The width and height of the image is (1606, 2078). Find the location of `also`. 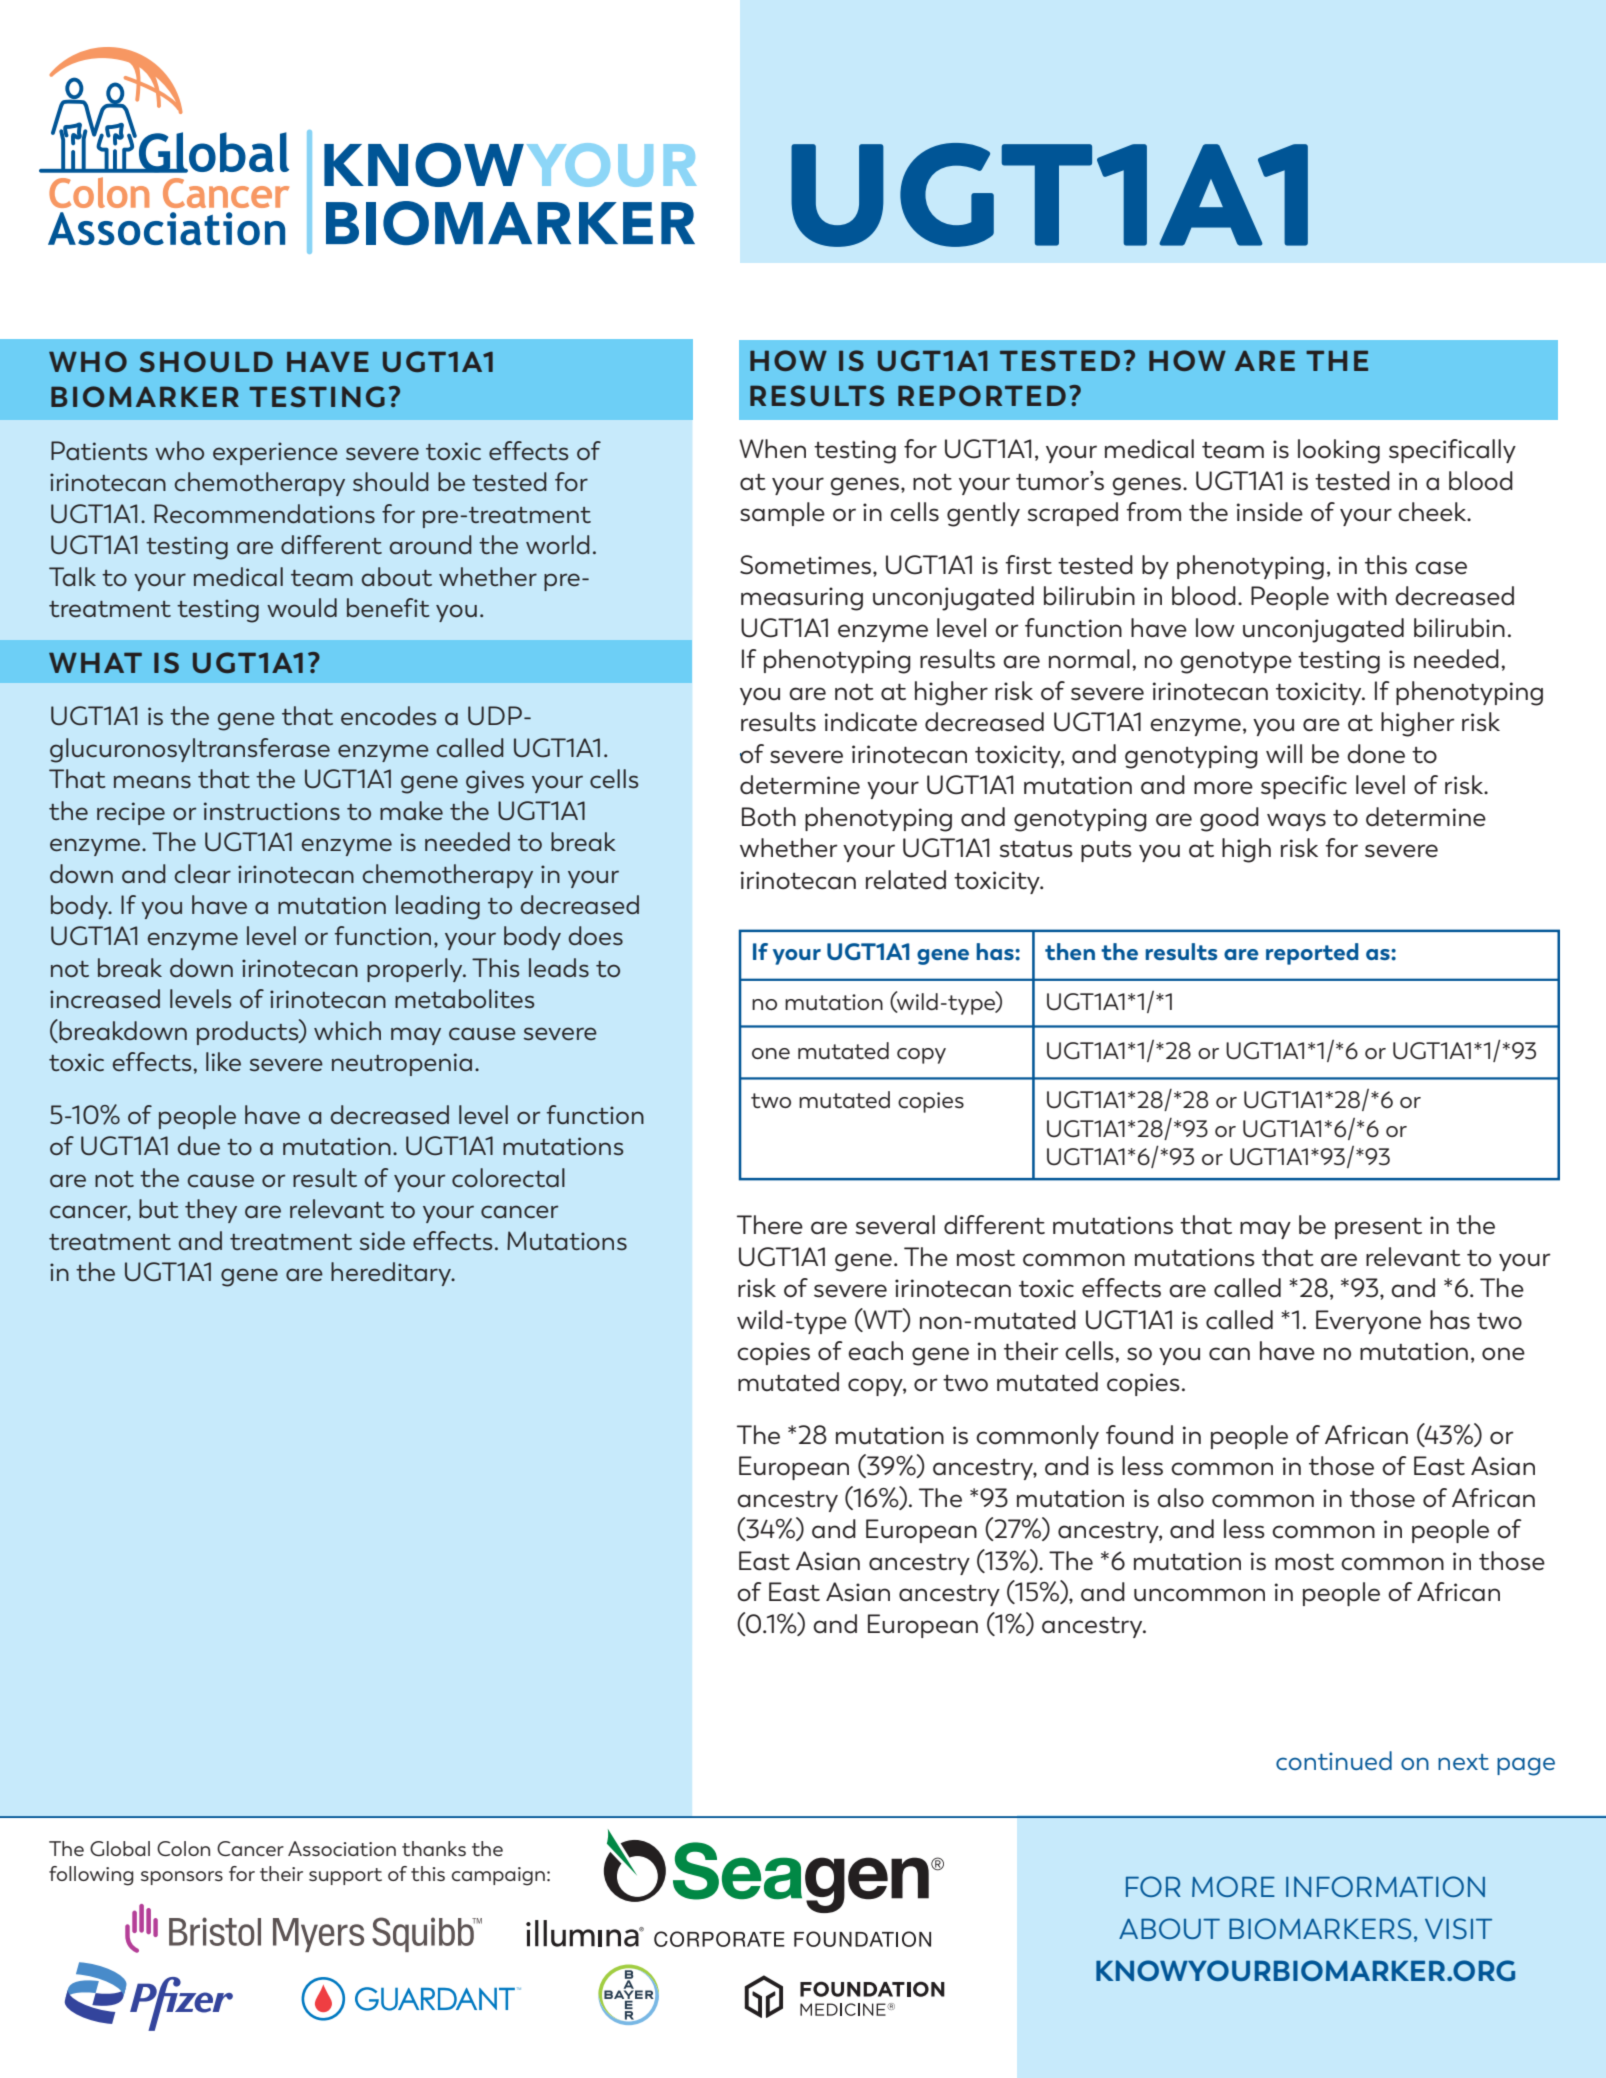

also is located at coordinates (1180, 1498).
